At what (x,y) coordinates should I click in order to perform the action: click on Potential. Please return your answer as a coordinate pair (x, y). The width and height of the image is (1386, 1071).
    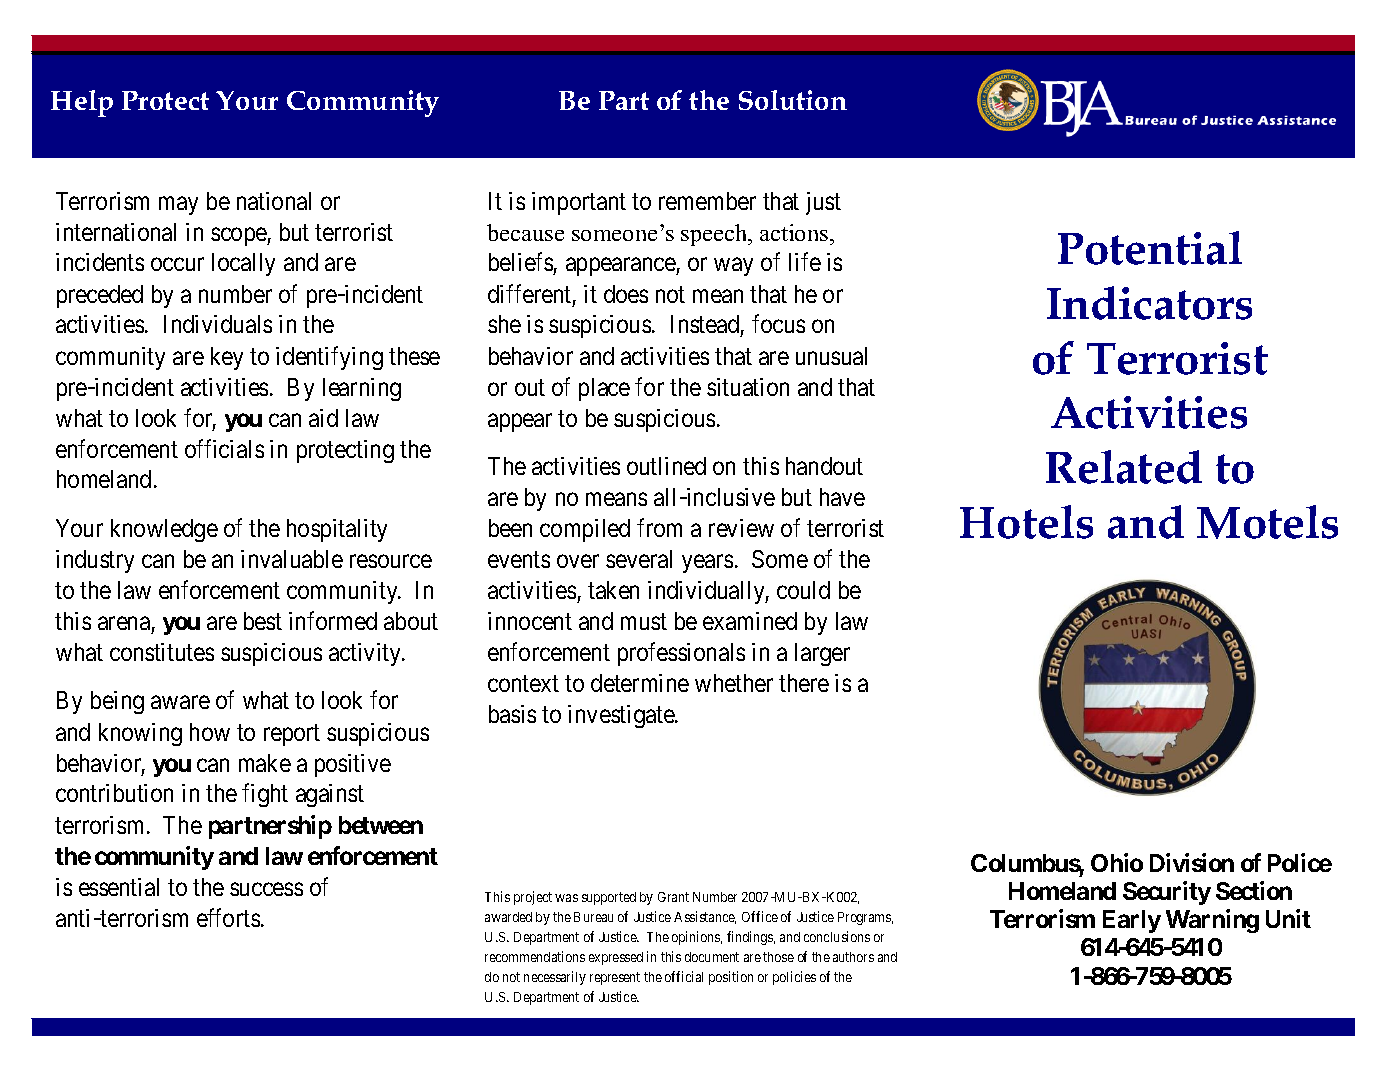
    Looking at the image, I should click on (1150, 248).
